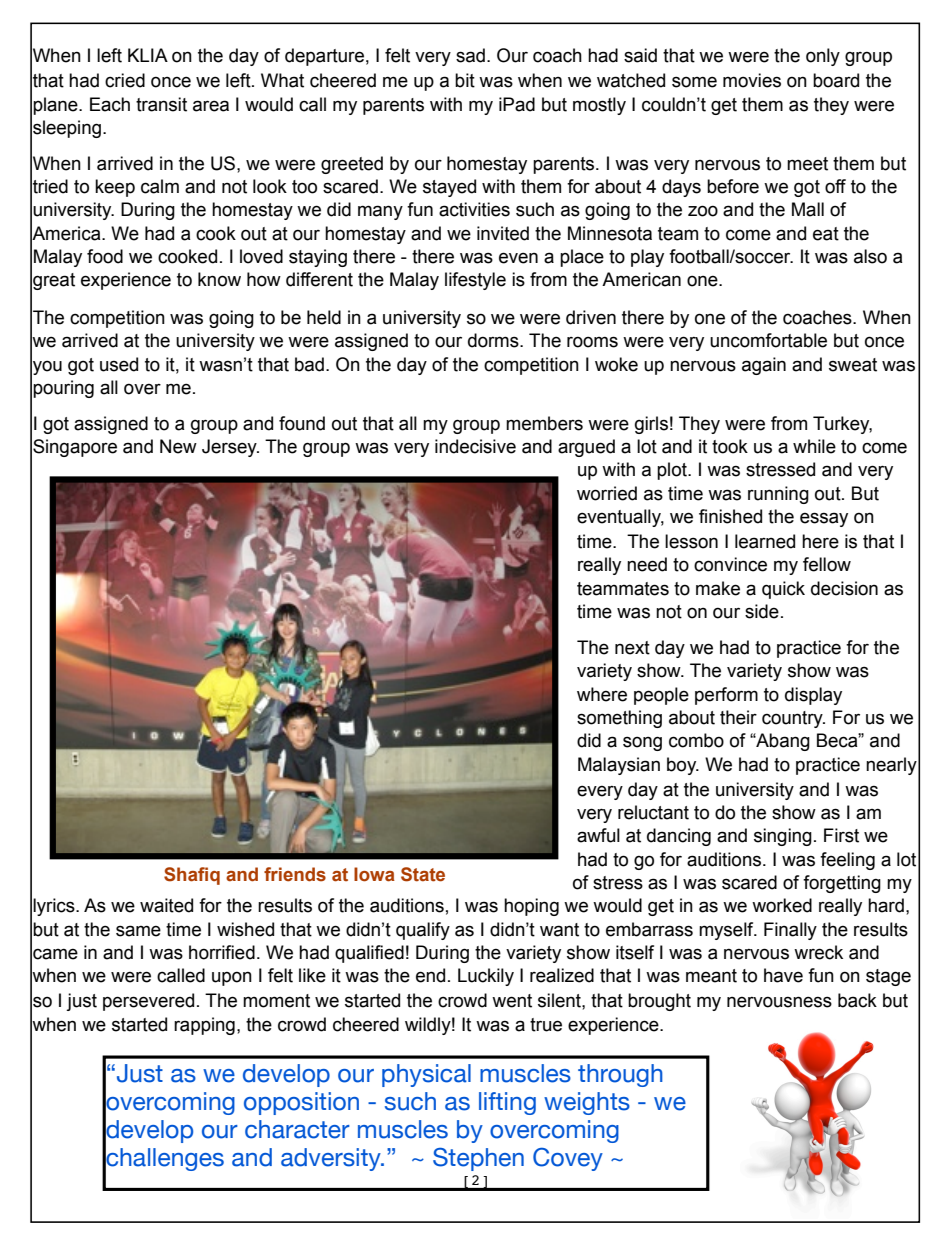 The image size is (952, 1233). Describe the element at coordinates (211, 106) in the document. I see `area` at that location.
